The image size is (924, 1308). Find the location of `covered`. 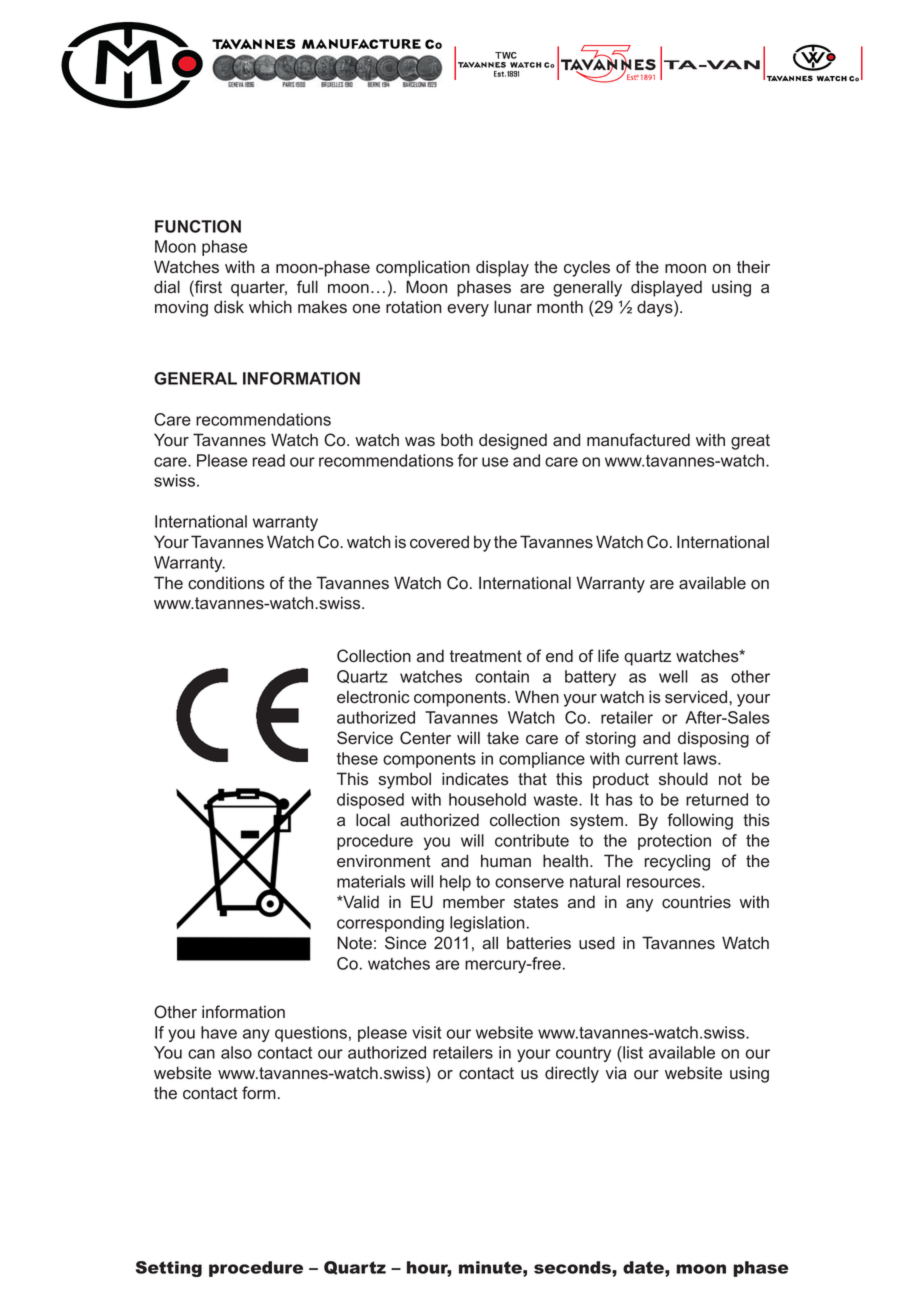

covered is located at coordinates (439, 542).
